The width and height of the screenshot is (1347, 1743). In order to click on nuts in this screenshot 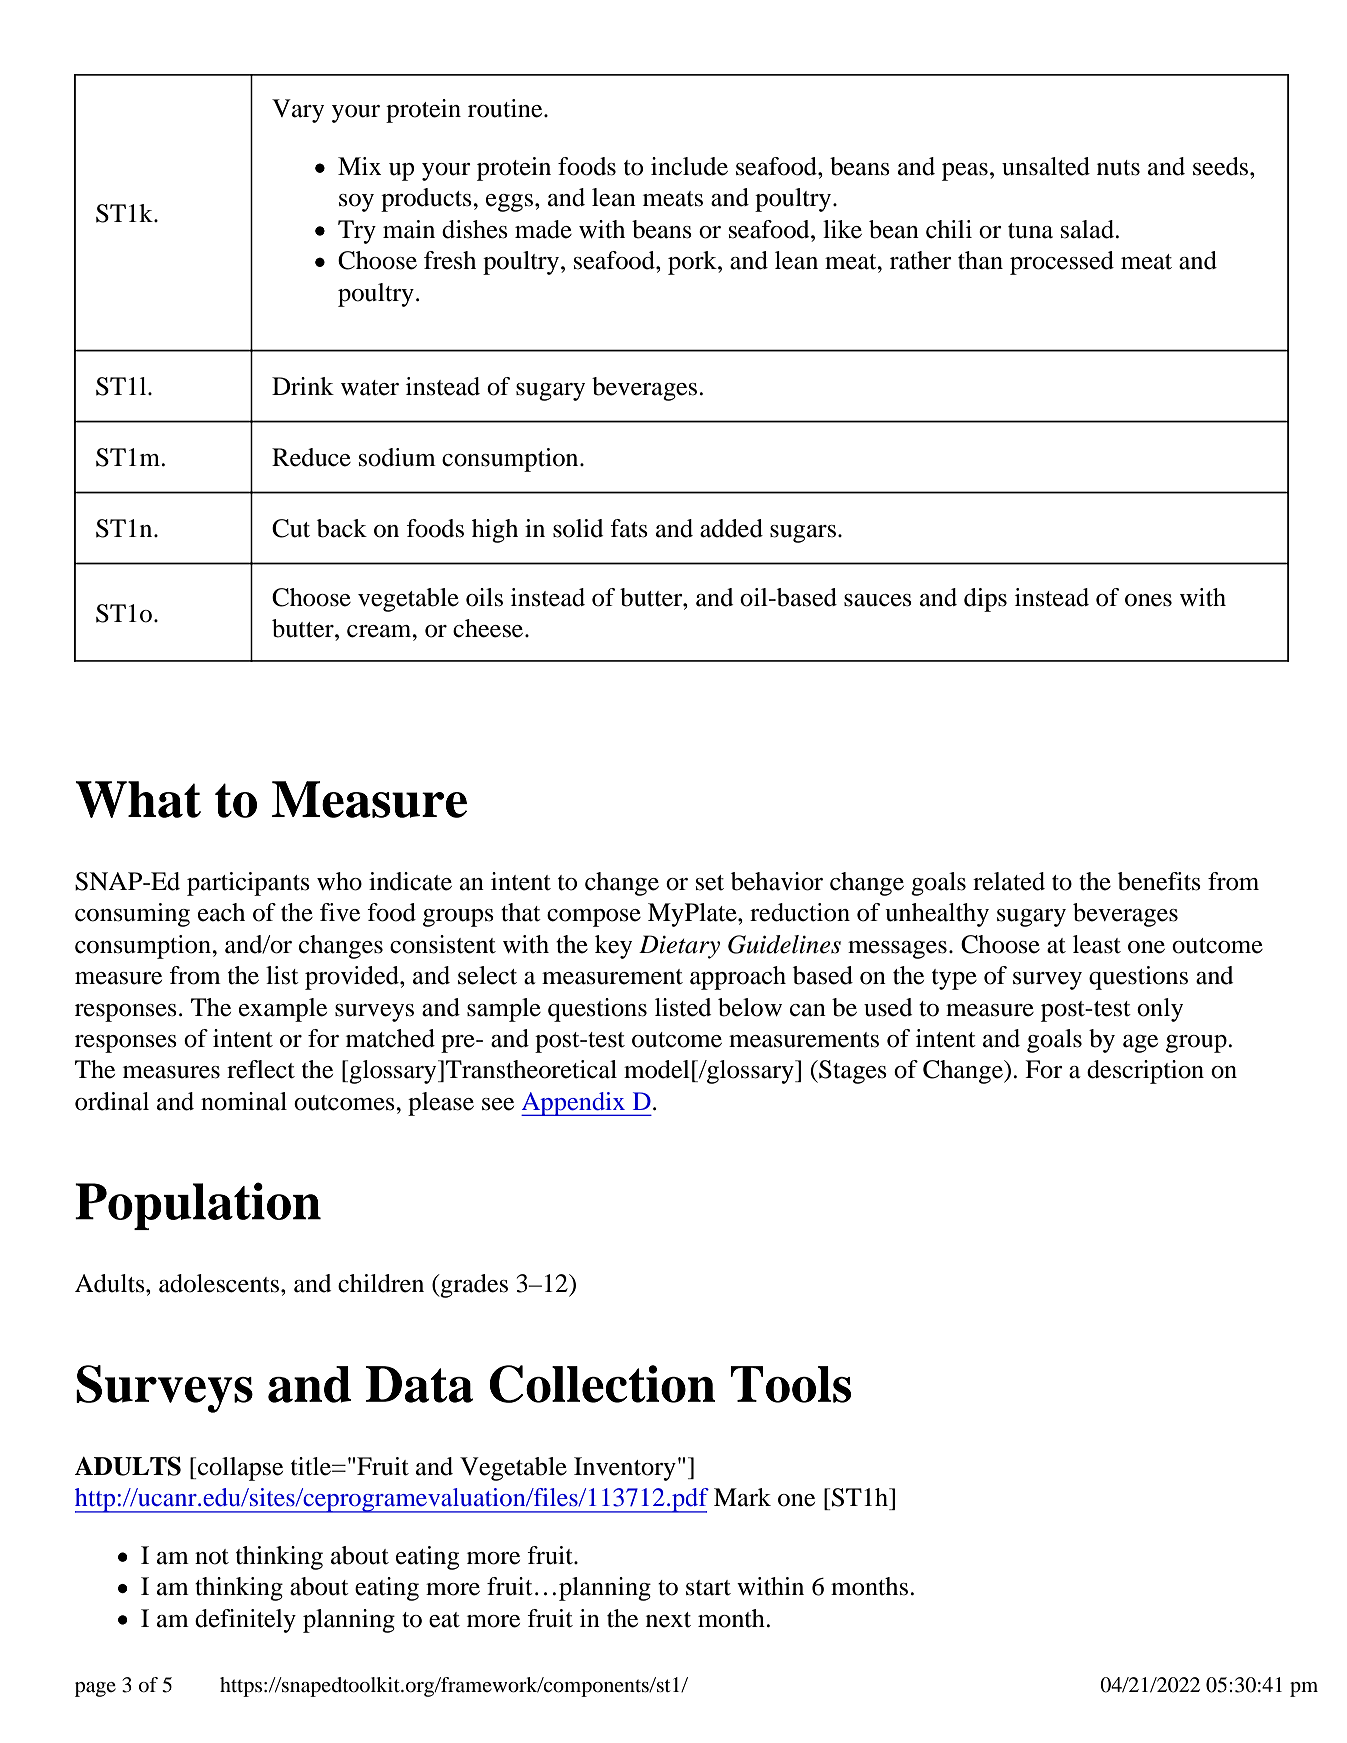, I will do `click(1118, 168)`.
